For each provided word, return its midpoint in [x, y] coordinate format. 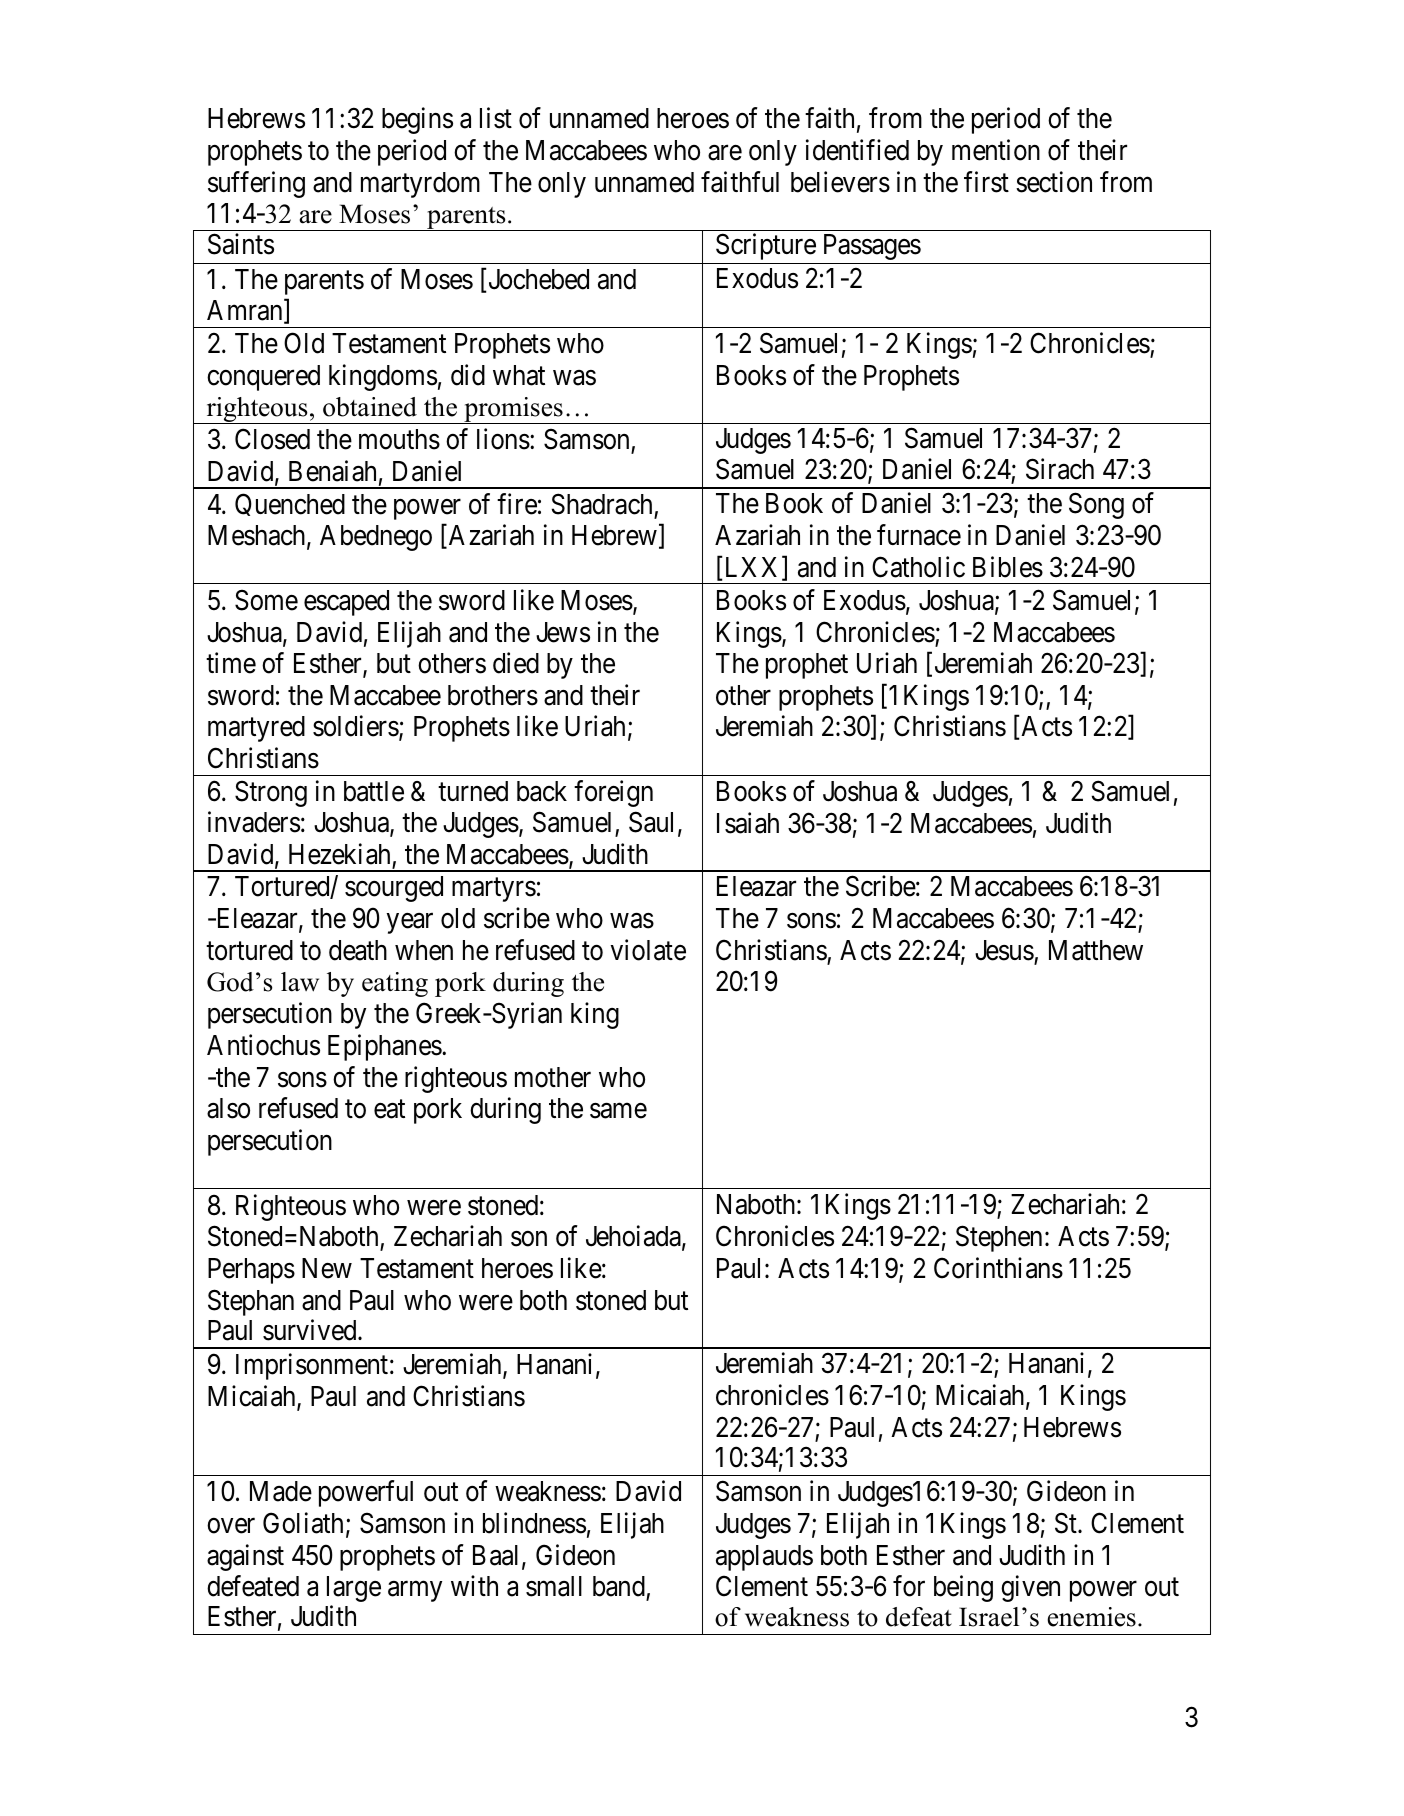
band [620, 1588]
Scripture [766, 246]
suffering [256, 184]
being [963, 1589]
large [354, 1589]
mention [996, 150]
